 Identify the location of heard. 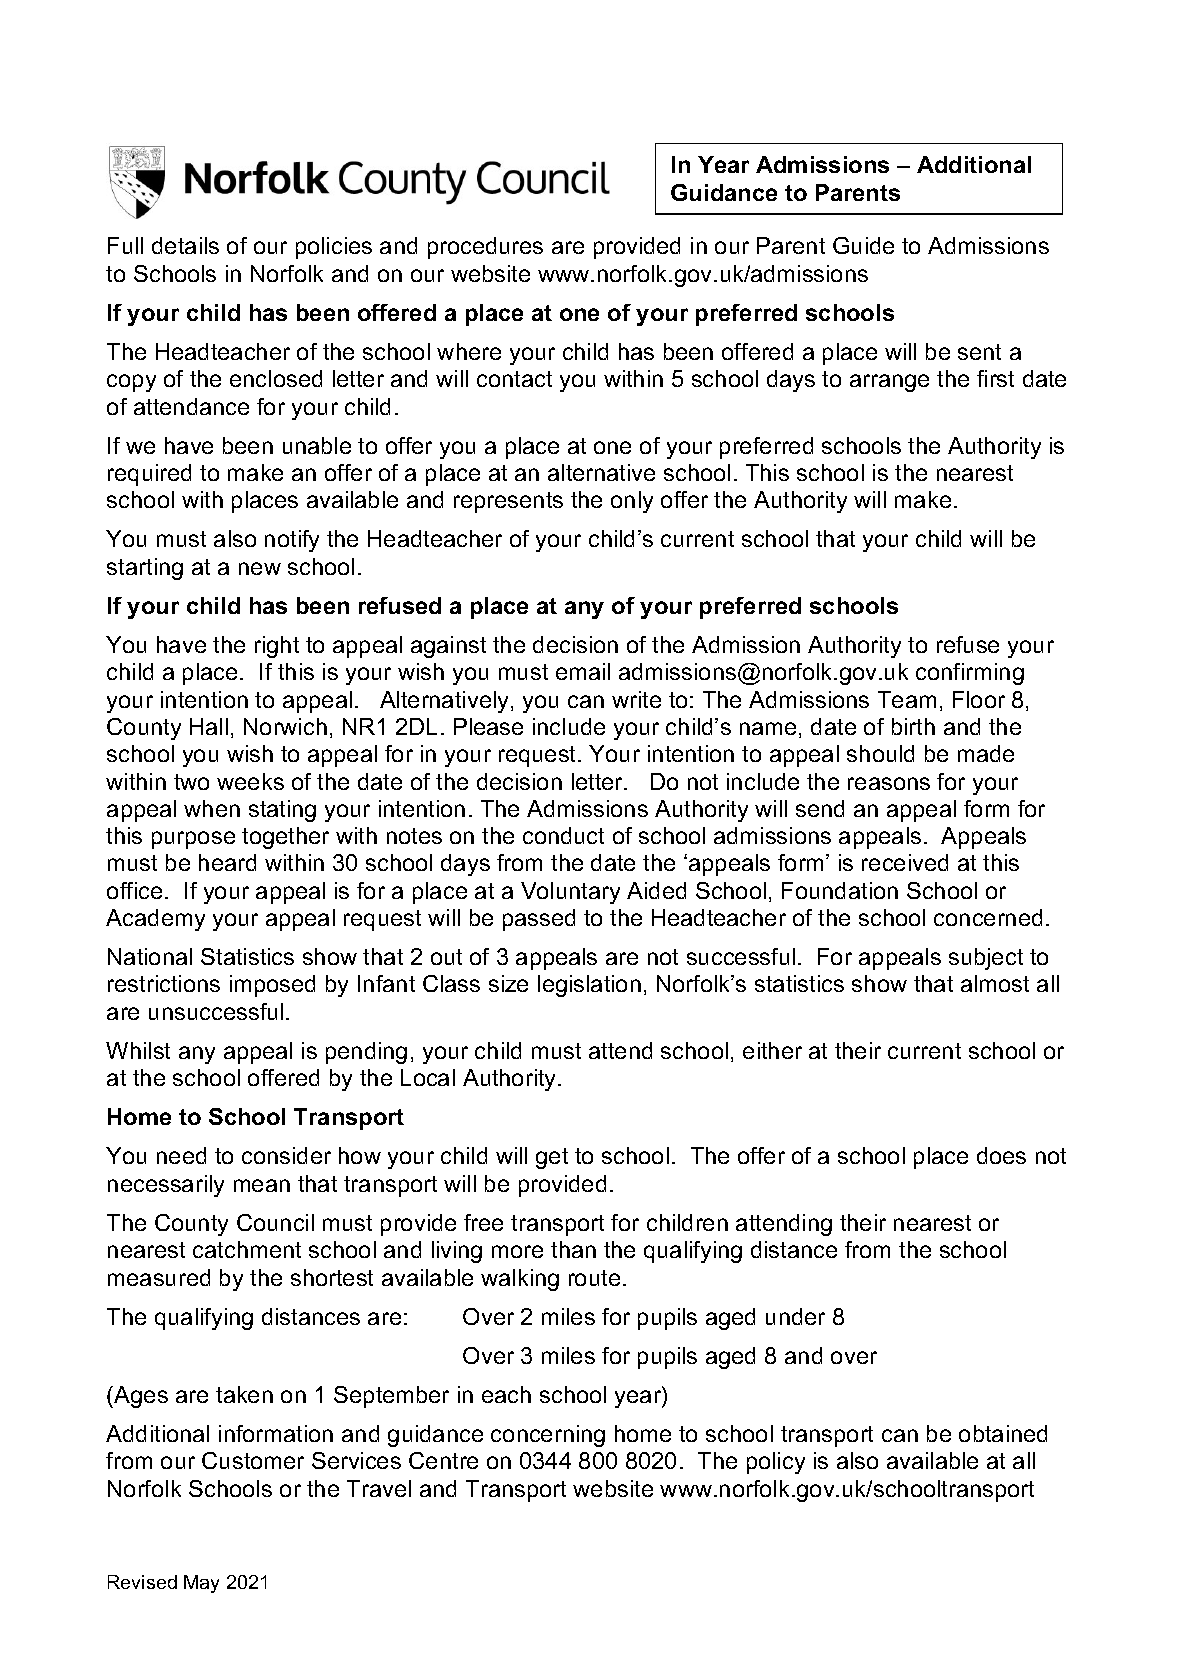
(227, 862).
